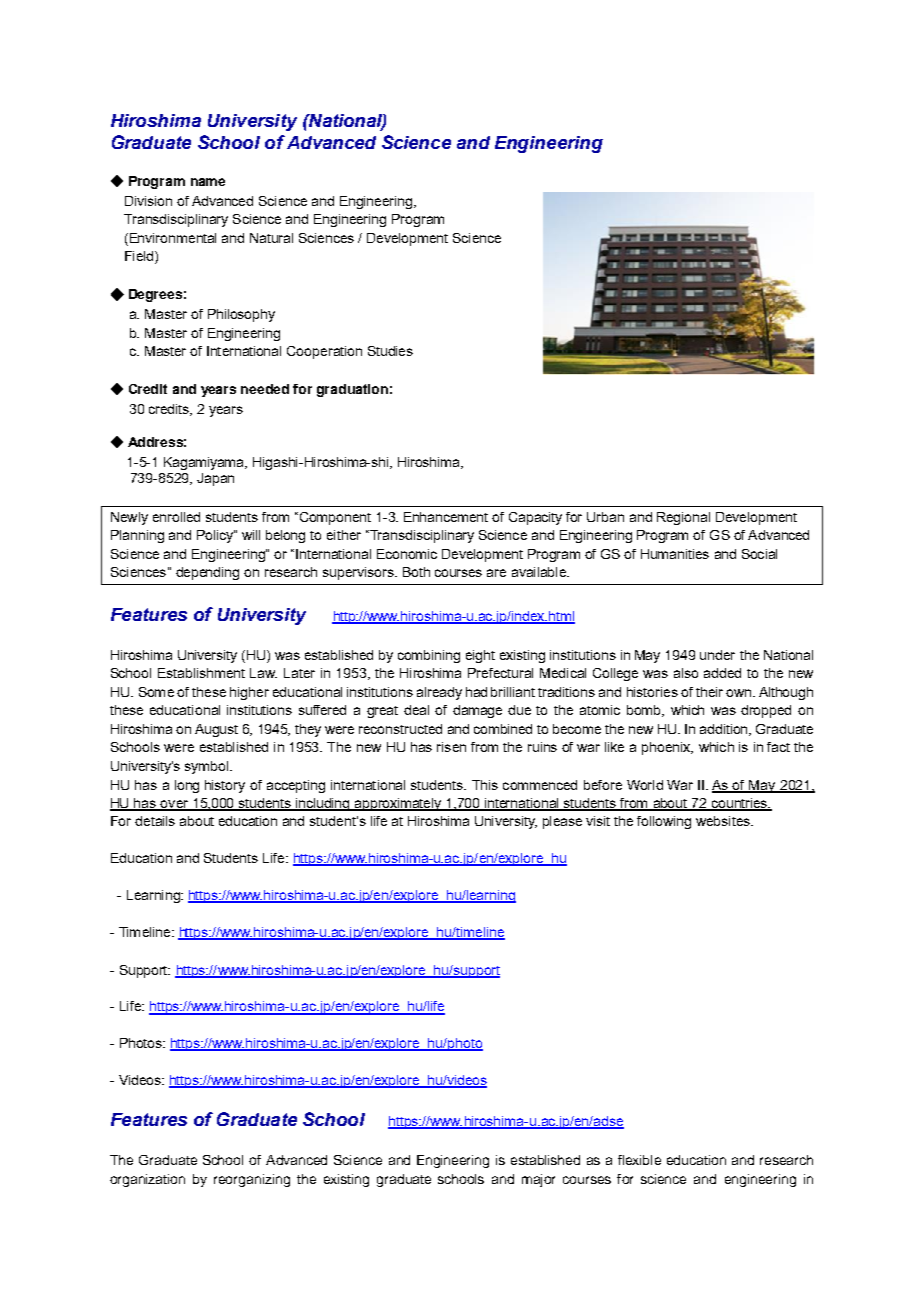  What do you see at coordinates (208, 182) in the document?
I see `name` at bounding box center [208, 182].
